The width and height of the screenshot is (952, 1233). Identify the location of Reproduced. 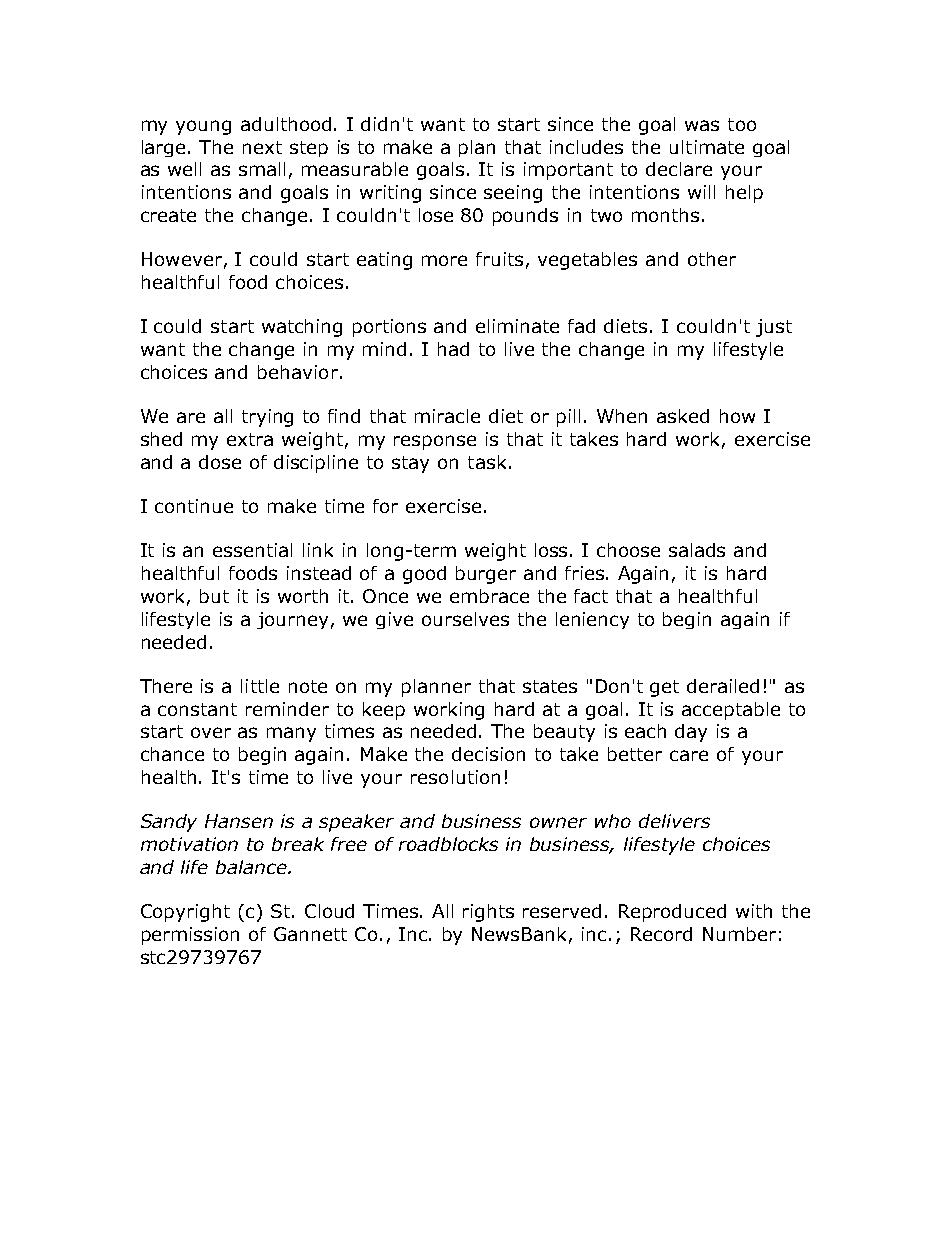
(672, 913).
